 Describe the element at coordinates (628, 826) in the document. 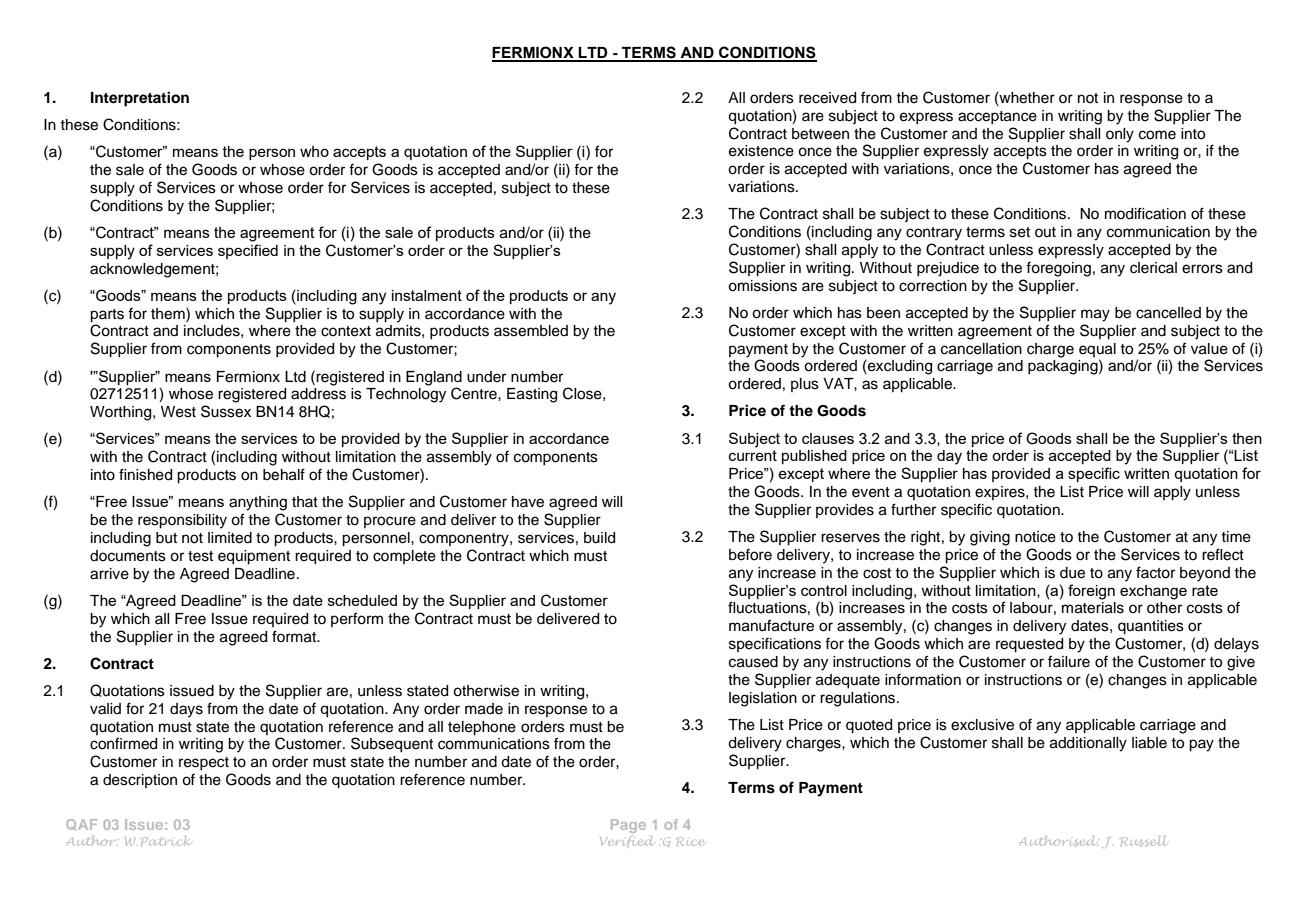

I see `Page` at that location.
